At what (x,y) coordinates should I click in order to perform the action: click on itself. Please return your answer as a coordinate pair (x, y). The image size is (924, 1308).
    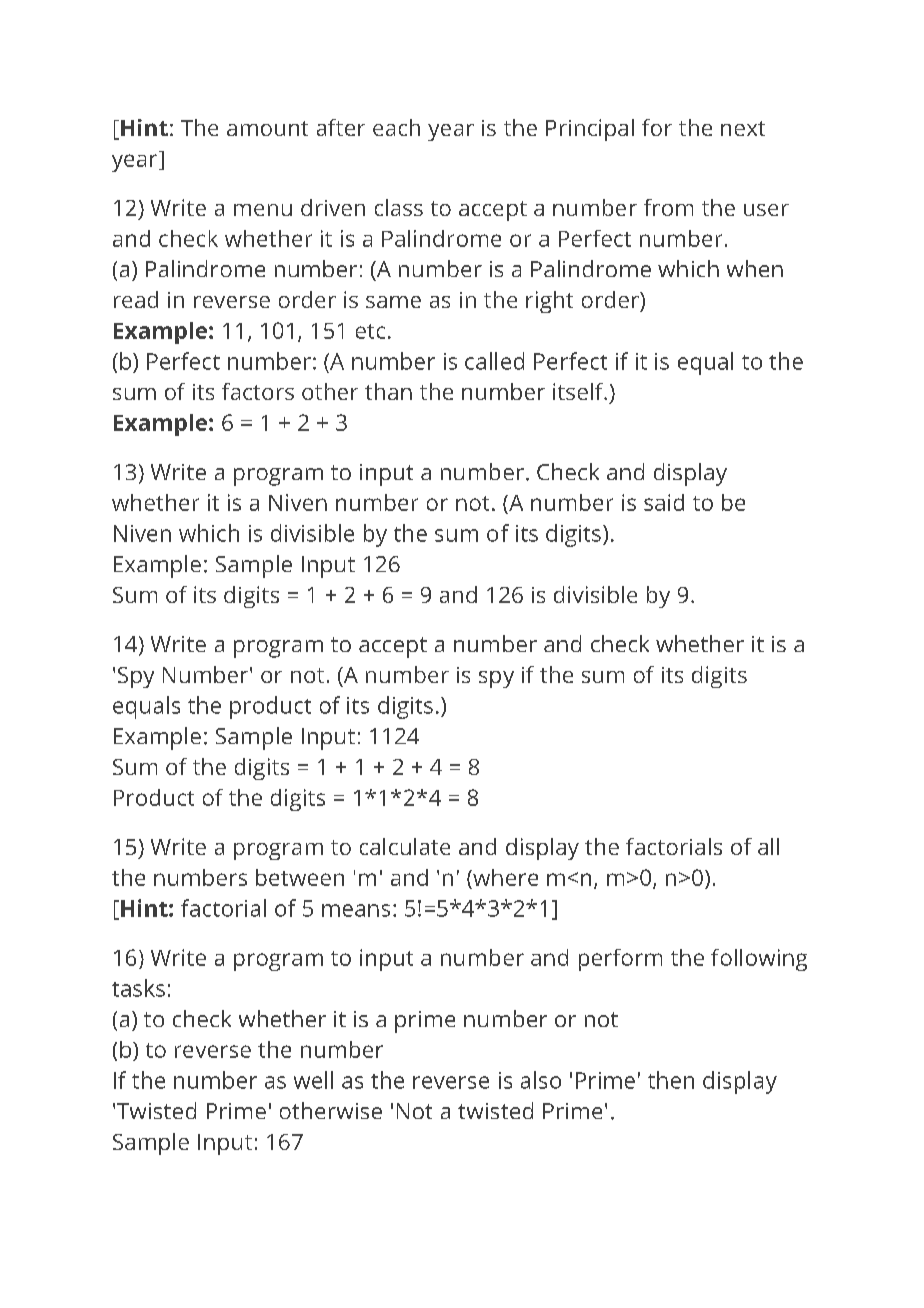
    Looking at the image, I should click on (579, 391).
